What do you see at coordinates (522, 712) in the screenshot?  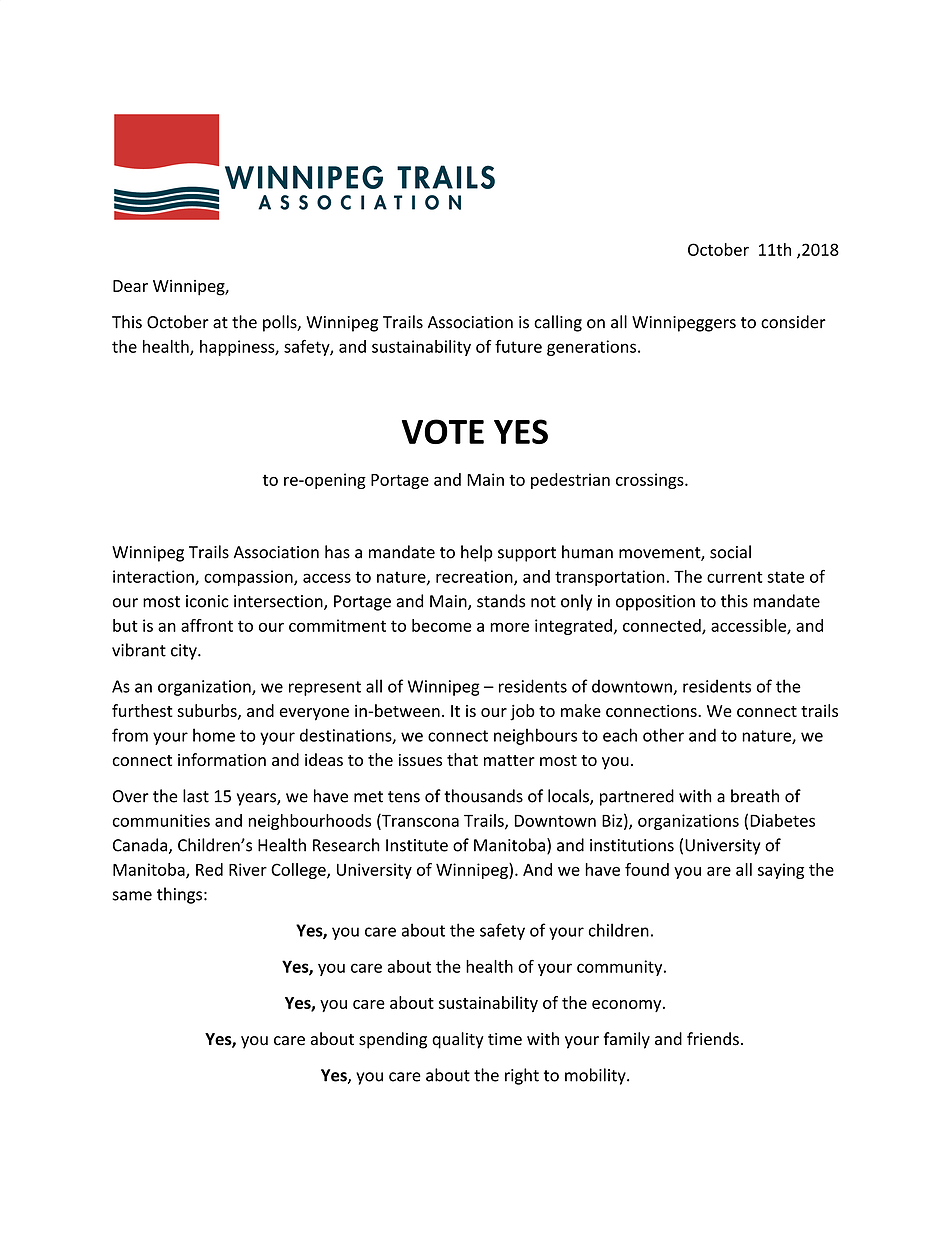 I see `job` at bounding box center [522, 712].
